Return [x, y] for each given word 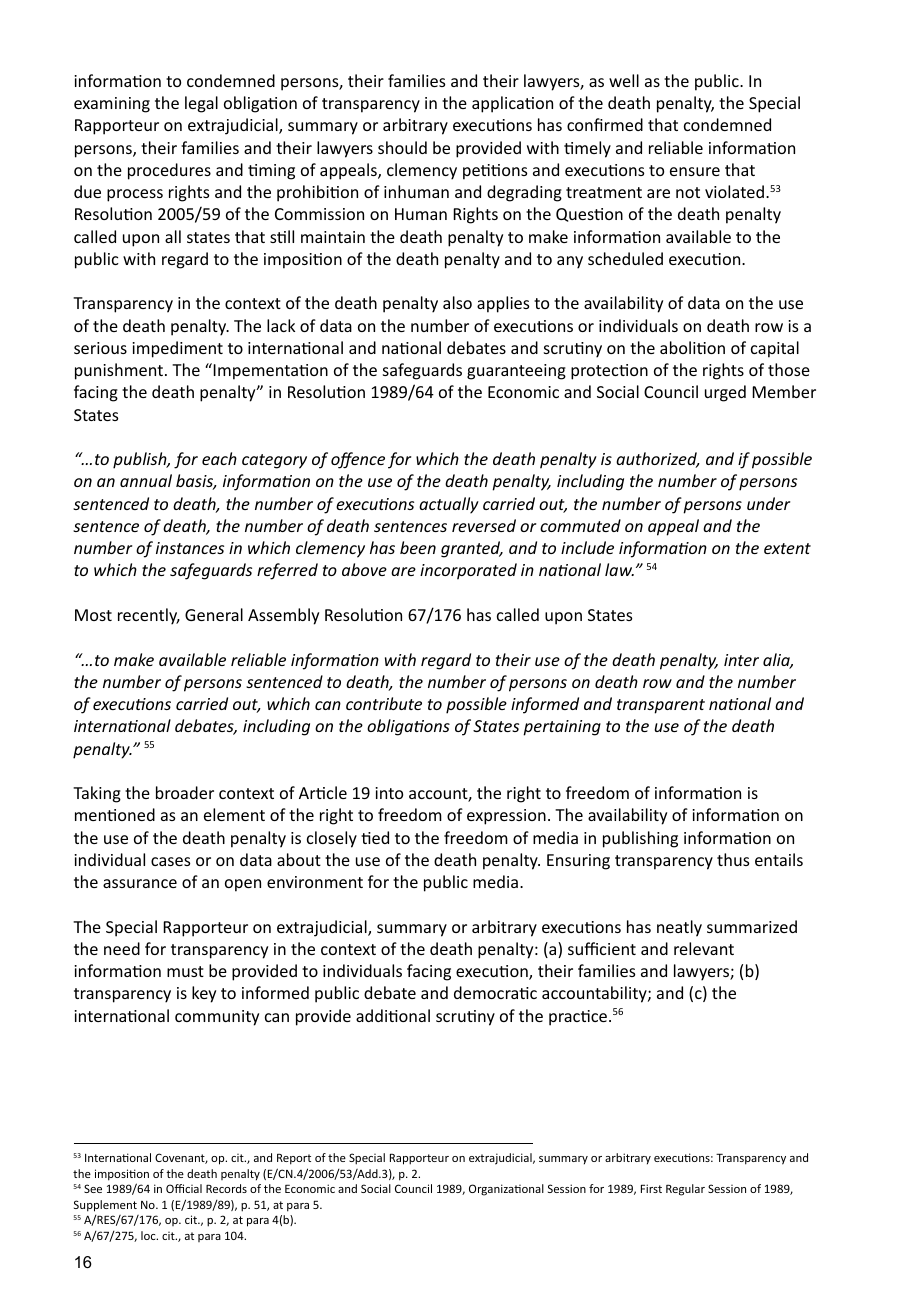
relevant [704, 948]
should [402, 147]
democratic [495, 992]
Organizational [506, 1190]
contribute [384, 703]
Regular [685, 1190]
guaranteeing [516, 372]
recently [149, 616]
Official [184, 1188]
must [185, 971]
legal [201, 104]
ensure [695, 171]
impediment [177, 349]
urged [725, 393]
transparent [661, 706]
